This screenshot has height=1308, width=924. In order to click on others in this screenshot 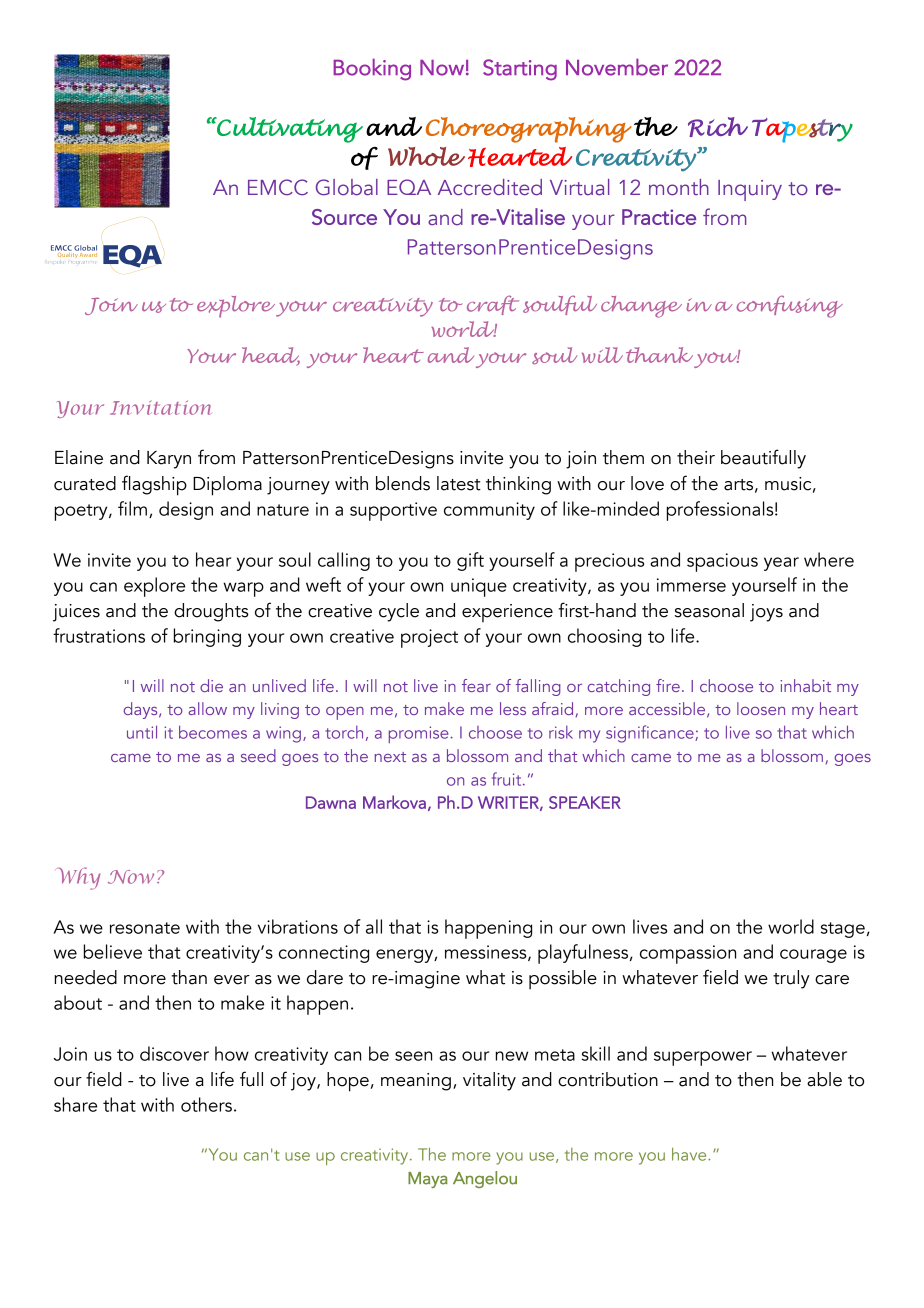, I will do `click(206, 1104)`.
